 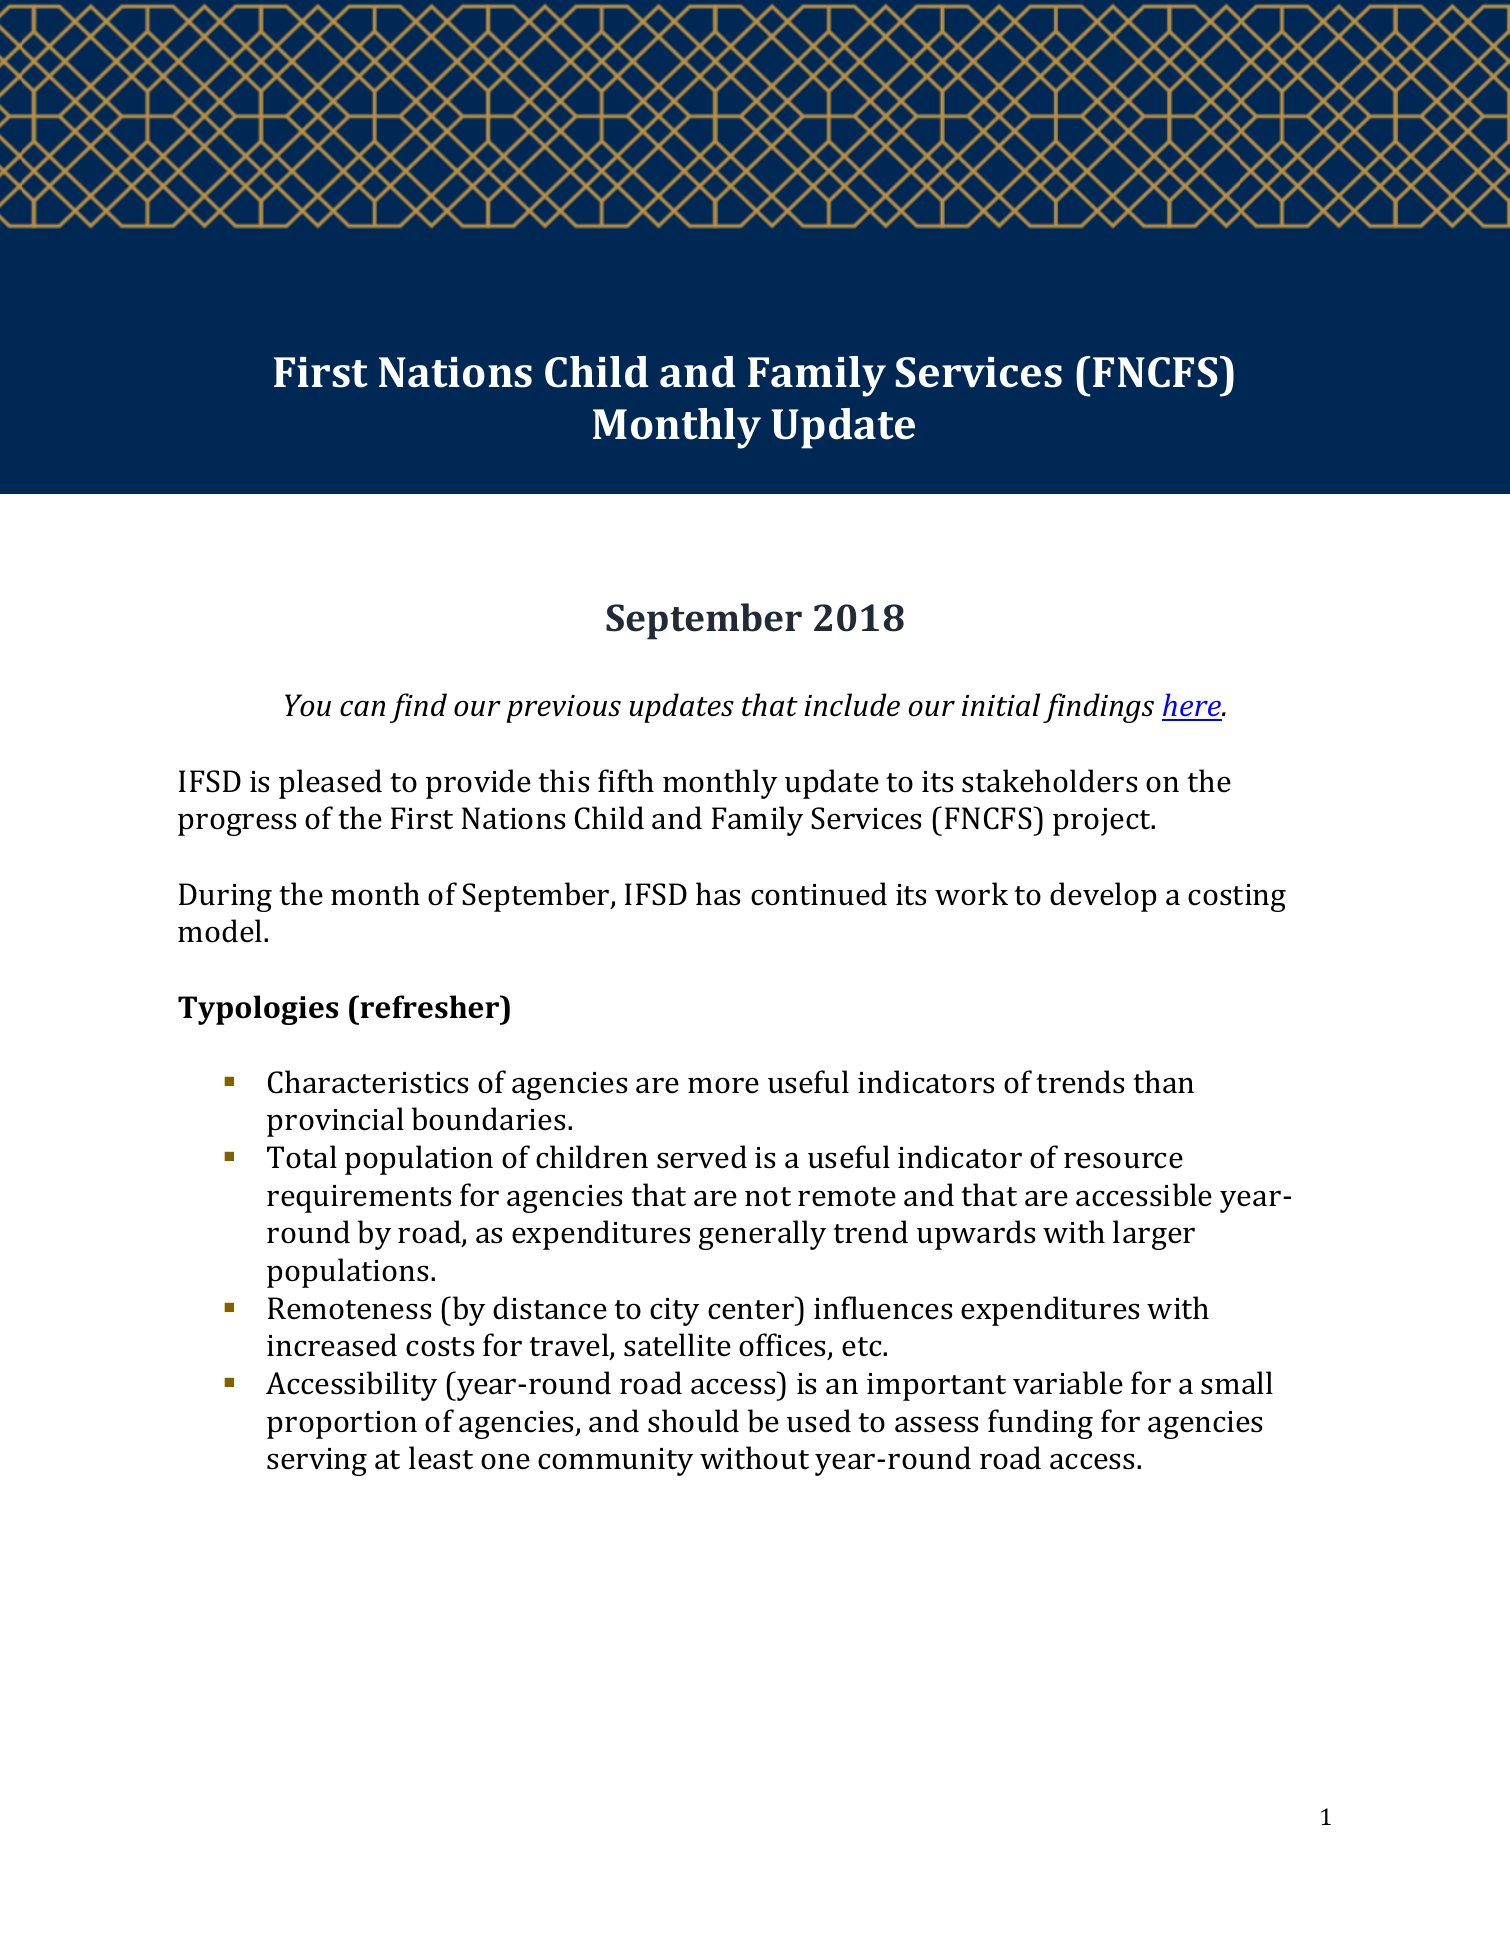 What do you see at coordinates (762, 1235) in the image?
I see `generally` at bounding box center [762, 1235].
